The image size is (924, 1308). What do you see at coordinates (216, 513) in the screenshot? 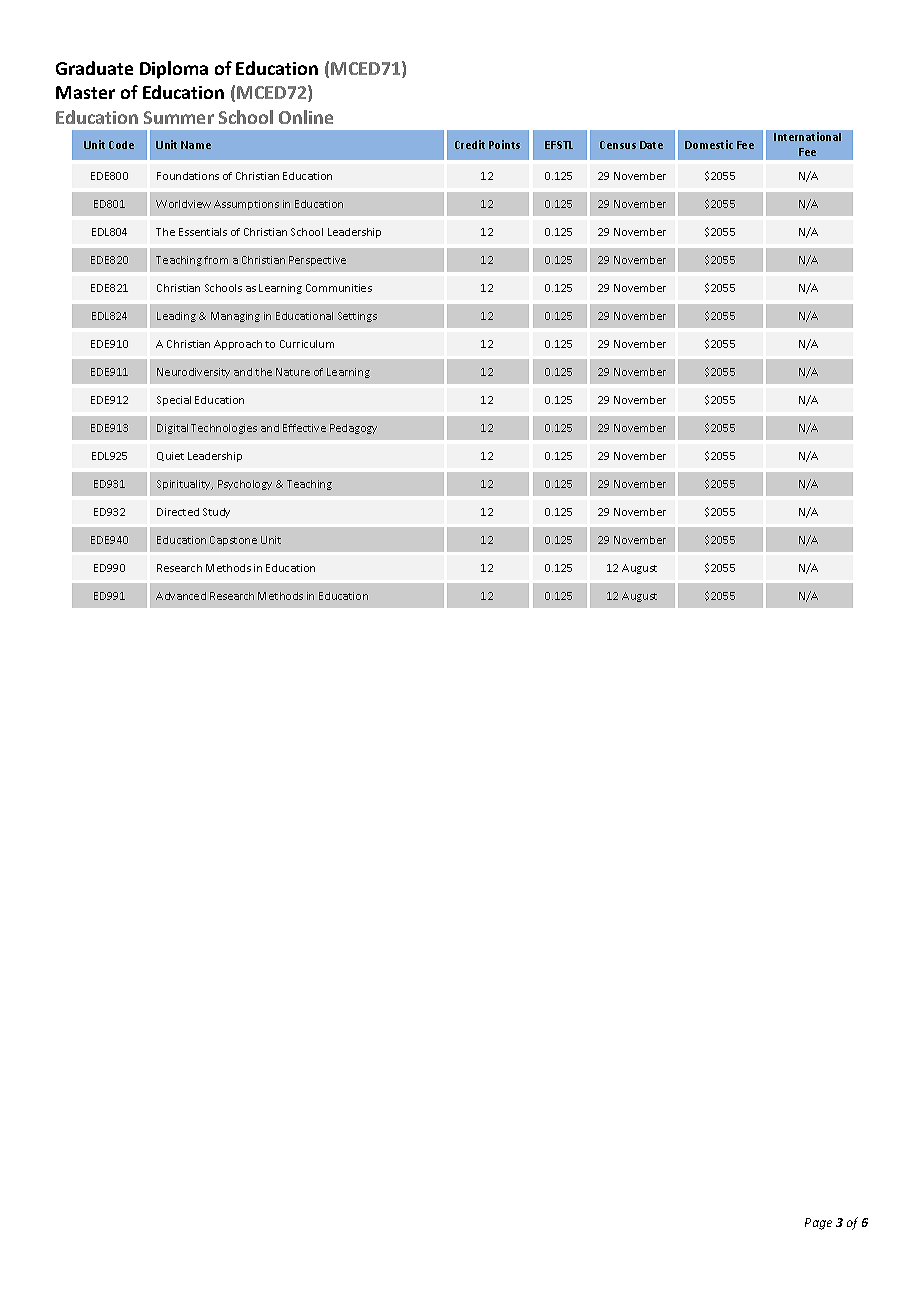
I see `Study` at bounding box center [216, 513].
